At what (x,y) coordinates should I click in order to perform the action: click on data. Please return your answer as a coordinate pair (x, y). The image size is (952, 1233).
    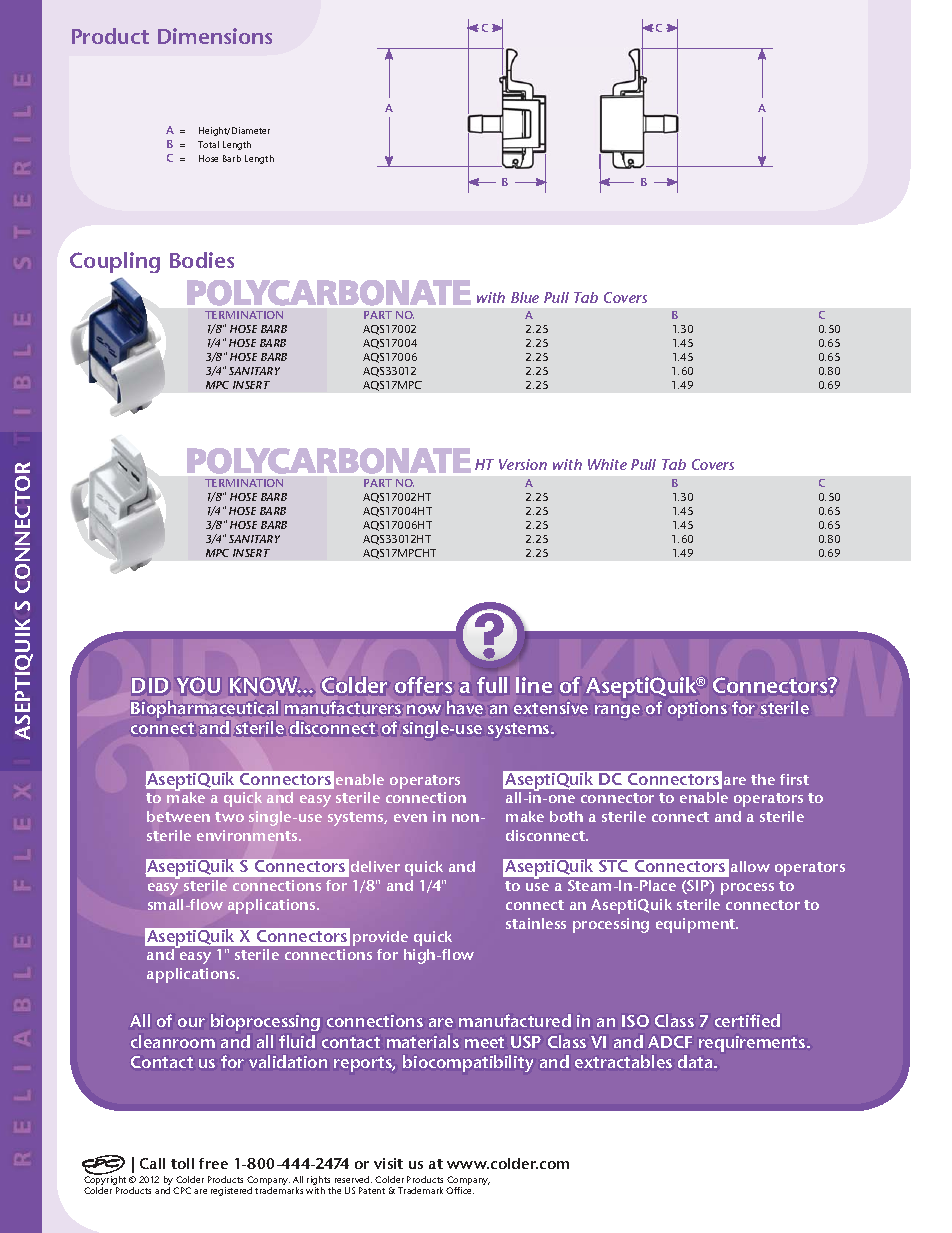
    Looking at the image, I should click on (696, 1061).
